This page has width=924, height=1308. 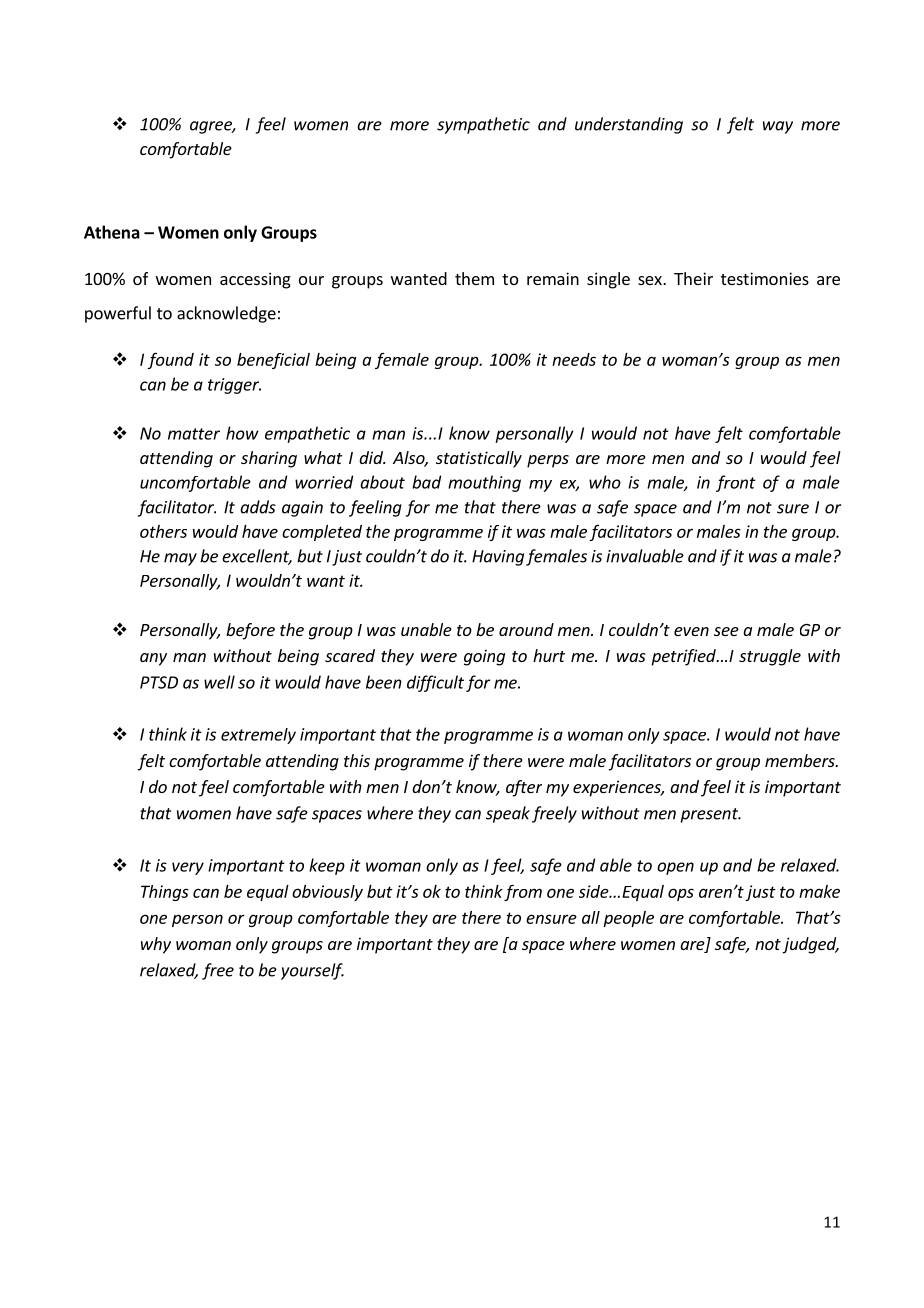 What do you see at coordinates (156, 945) in the page?
I see `why` at bounding box center [156, 945].
